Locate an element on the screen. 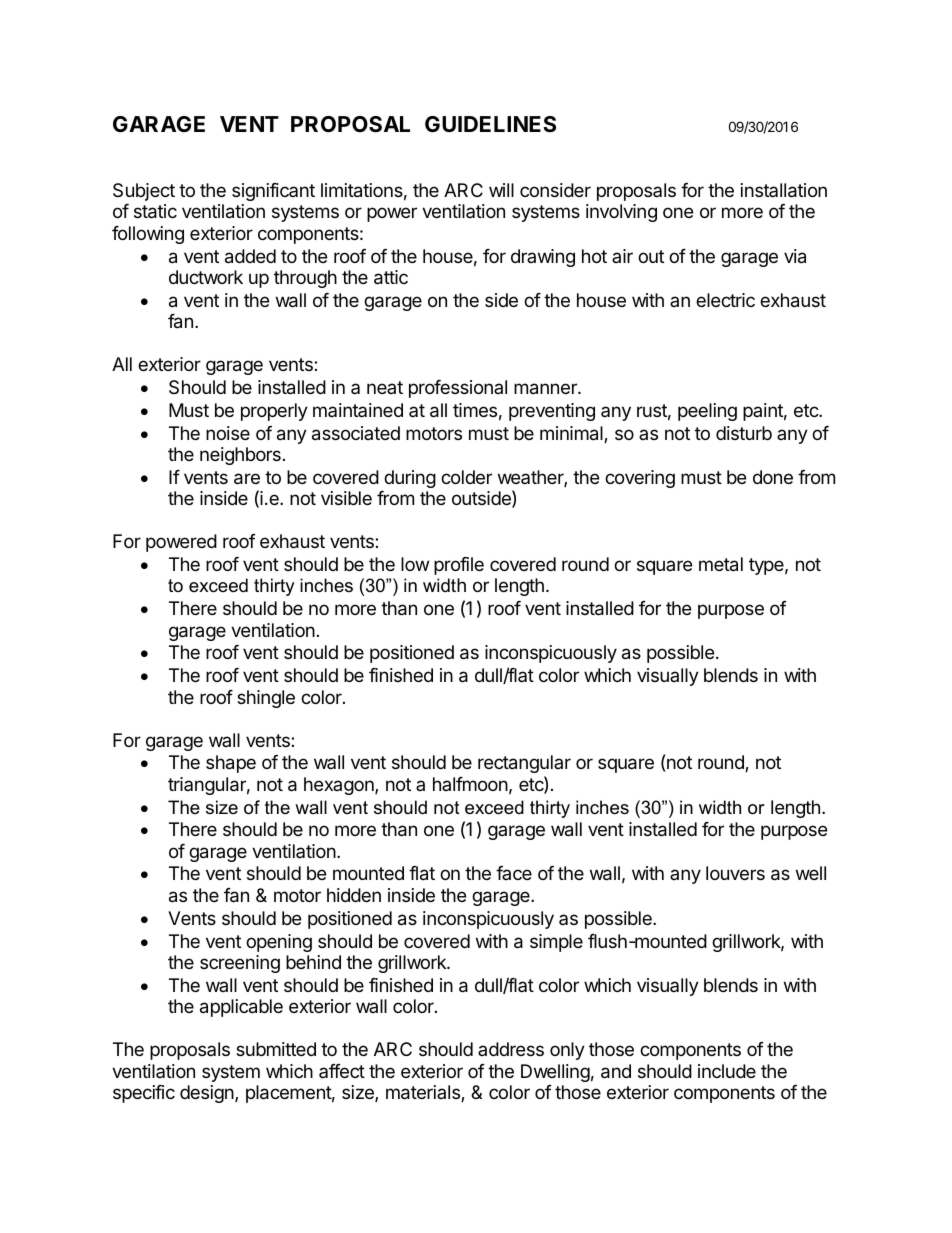 This screenshot has width=952, height=1233. properly is located at coordinates (274, 412).
